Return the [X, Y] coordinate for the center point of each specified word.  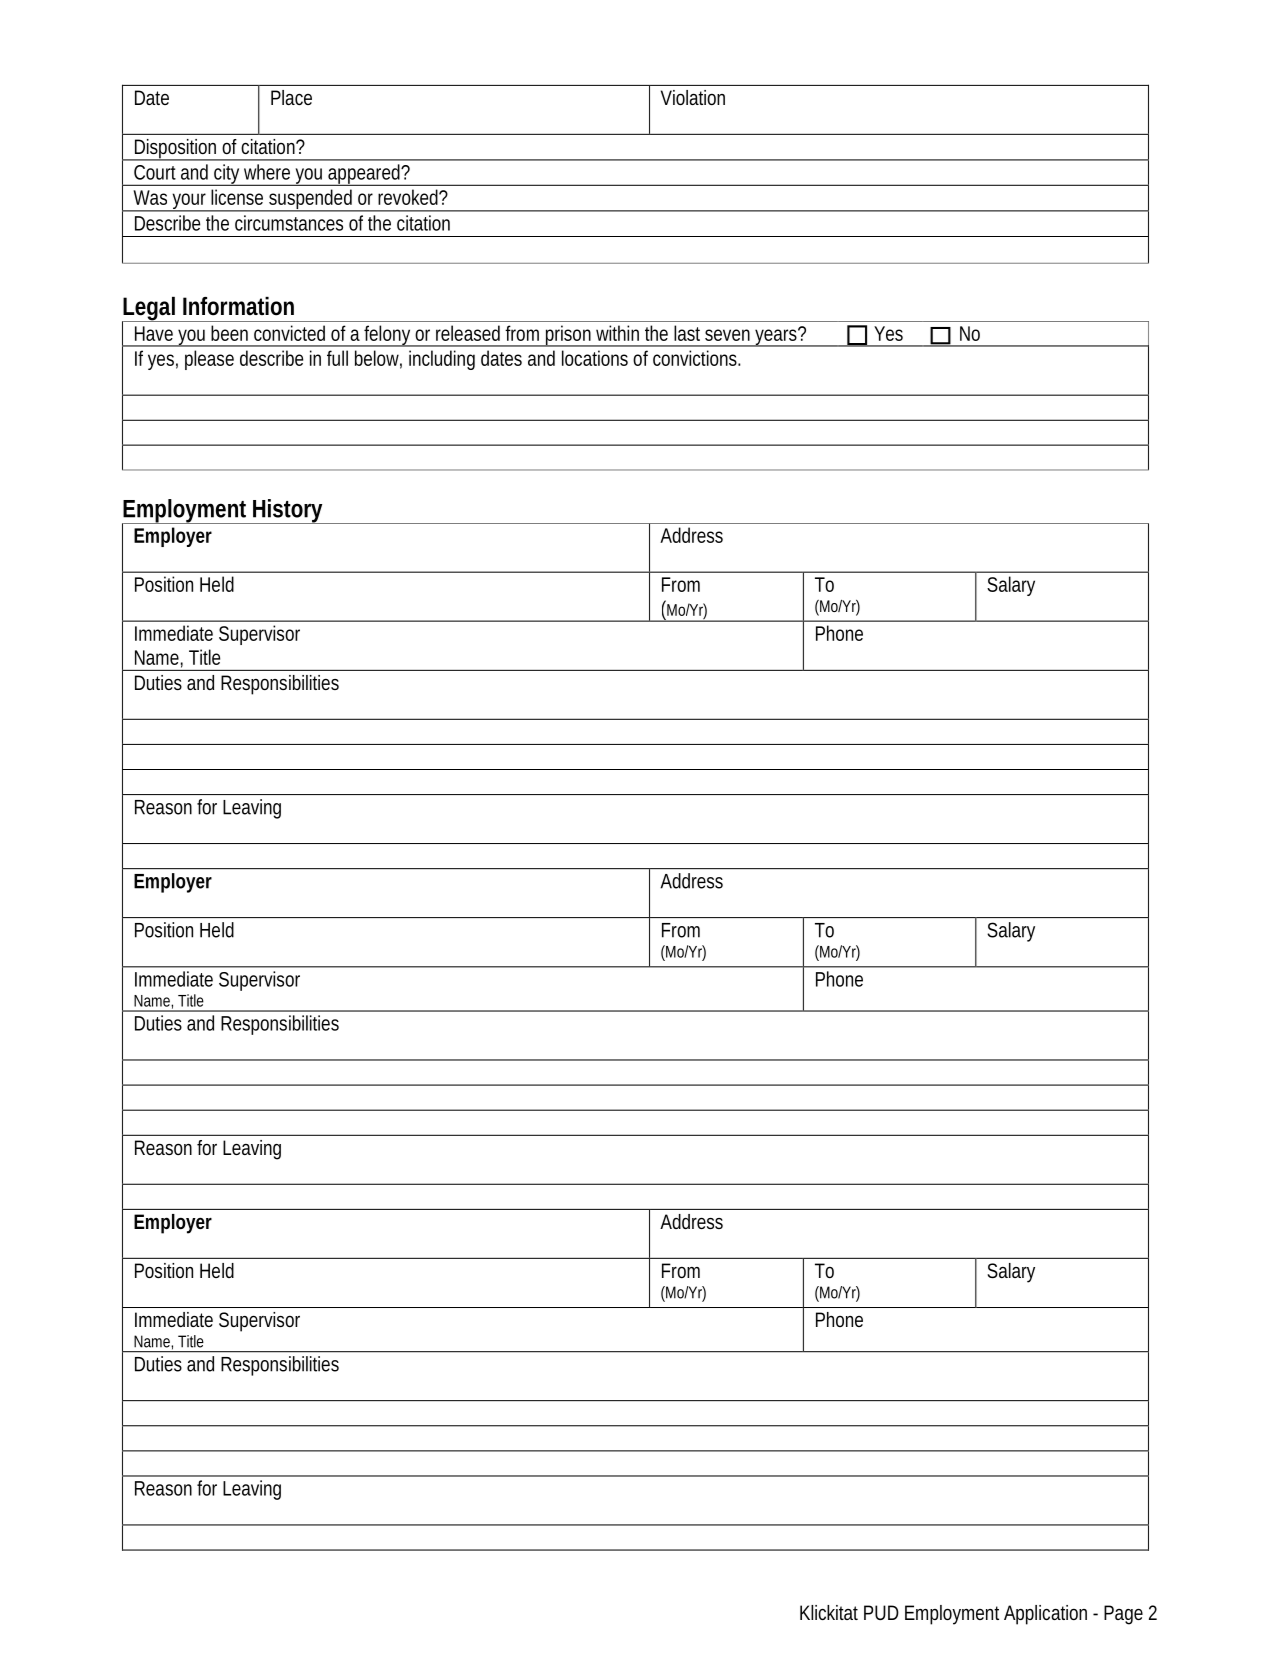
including [442, 360]
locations [595, 358]
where [267, 172]
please [209, 360]
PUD [881, 1612]
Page [1123, 1615]
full [337, 358]
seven [727, 335]
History [288, 511]
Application [1045, 1615]
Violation [693, 97]
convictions [696, 358]
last [687, 333]
